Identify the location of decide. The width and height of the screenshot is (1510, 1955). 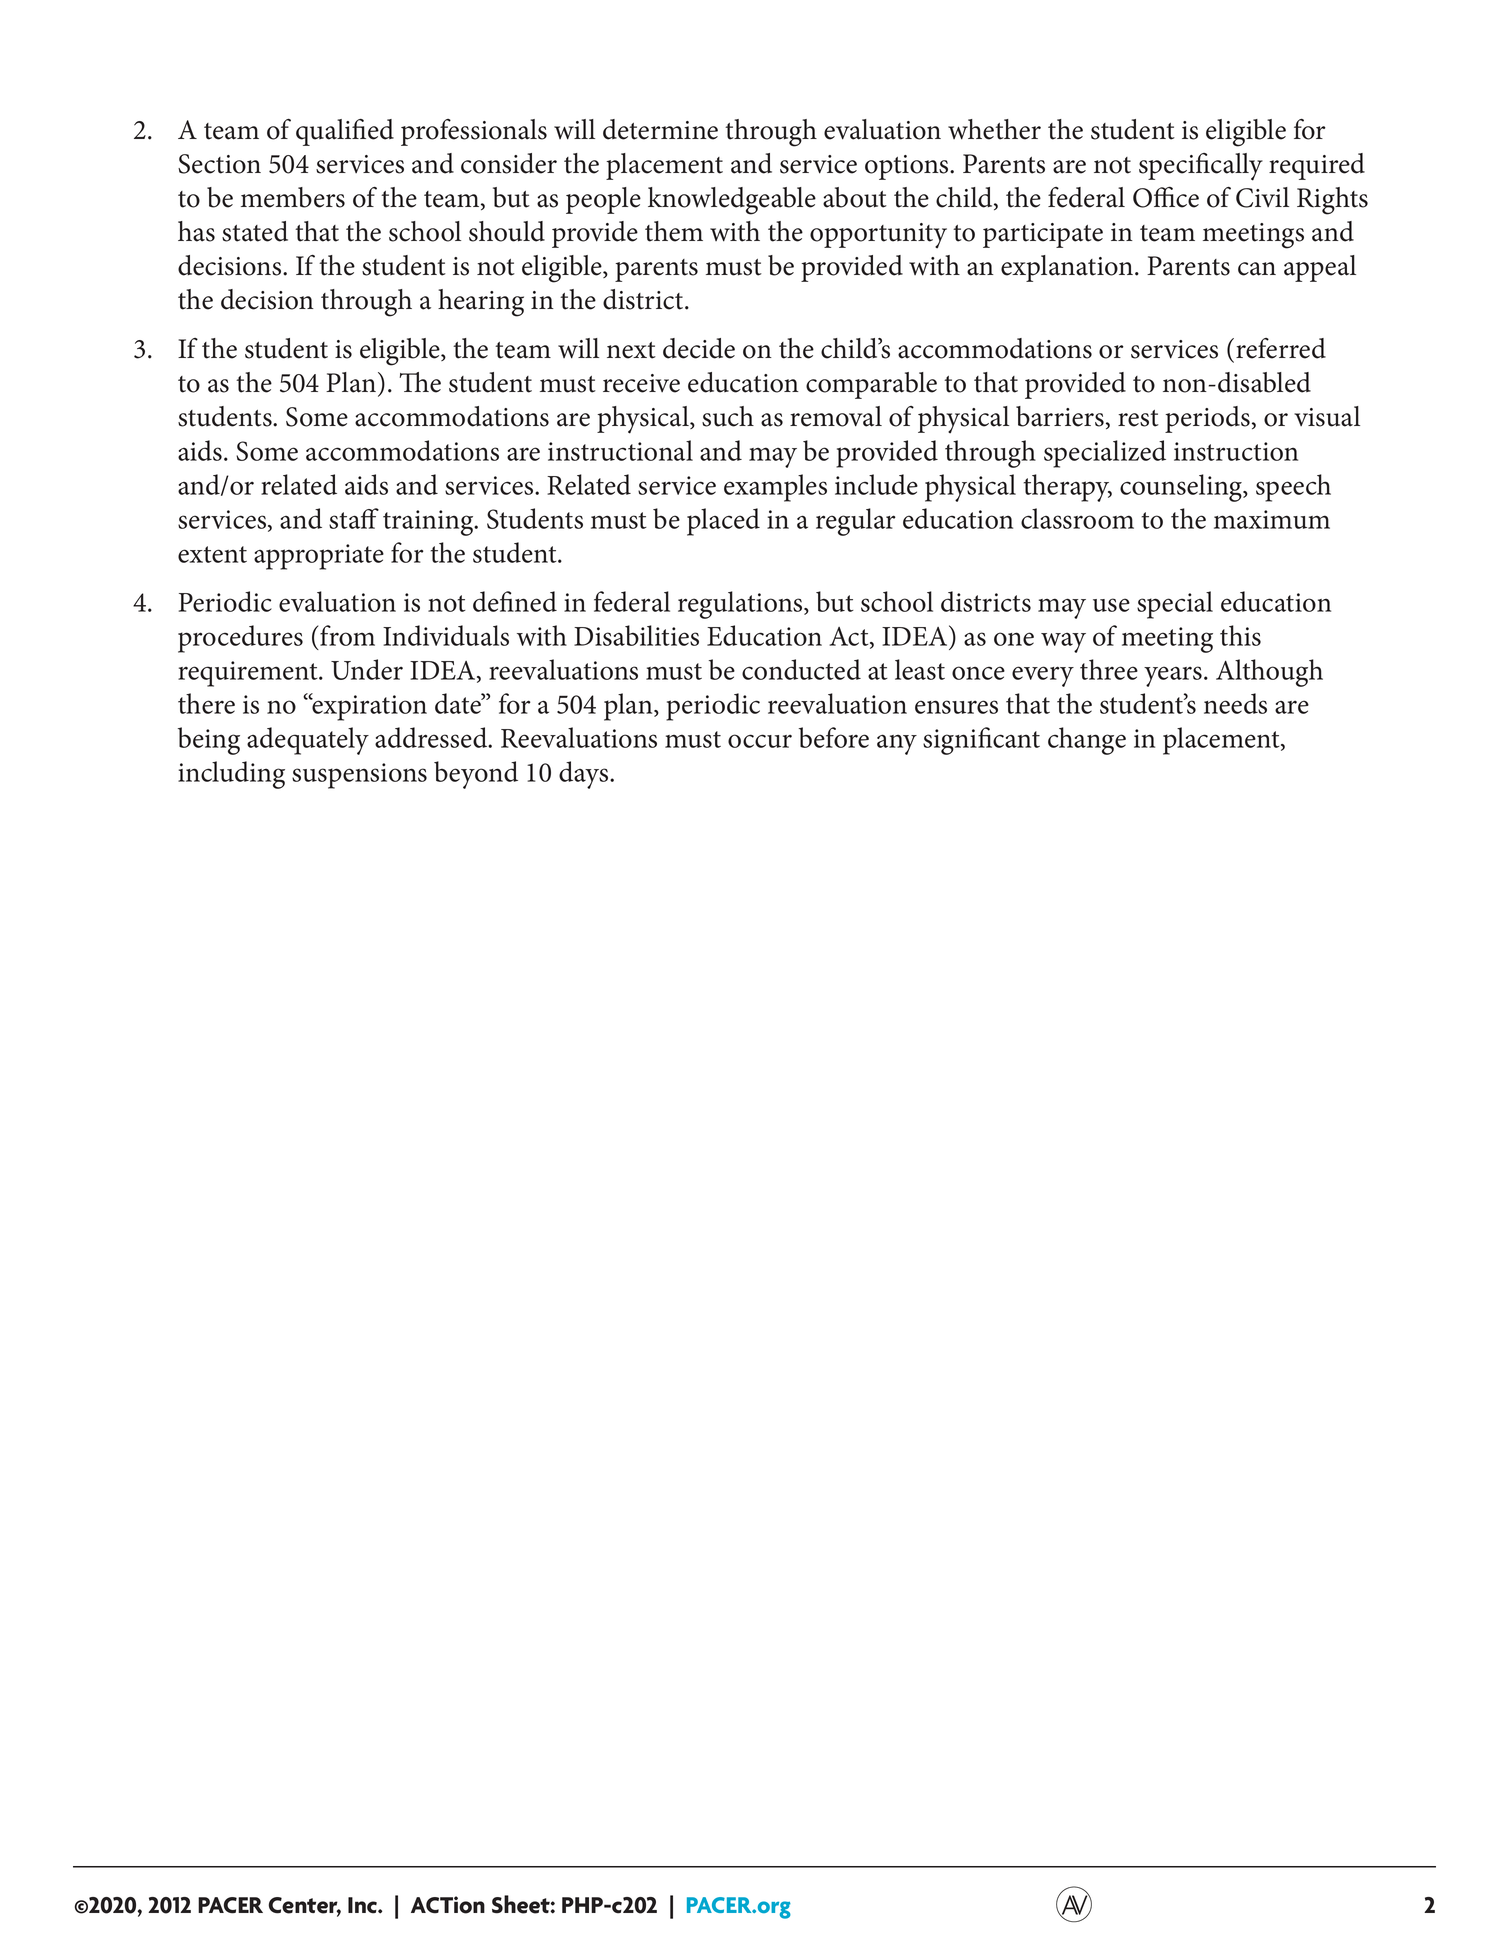
(699, 348).
